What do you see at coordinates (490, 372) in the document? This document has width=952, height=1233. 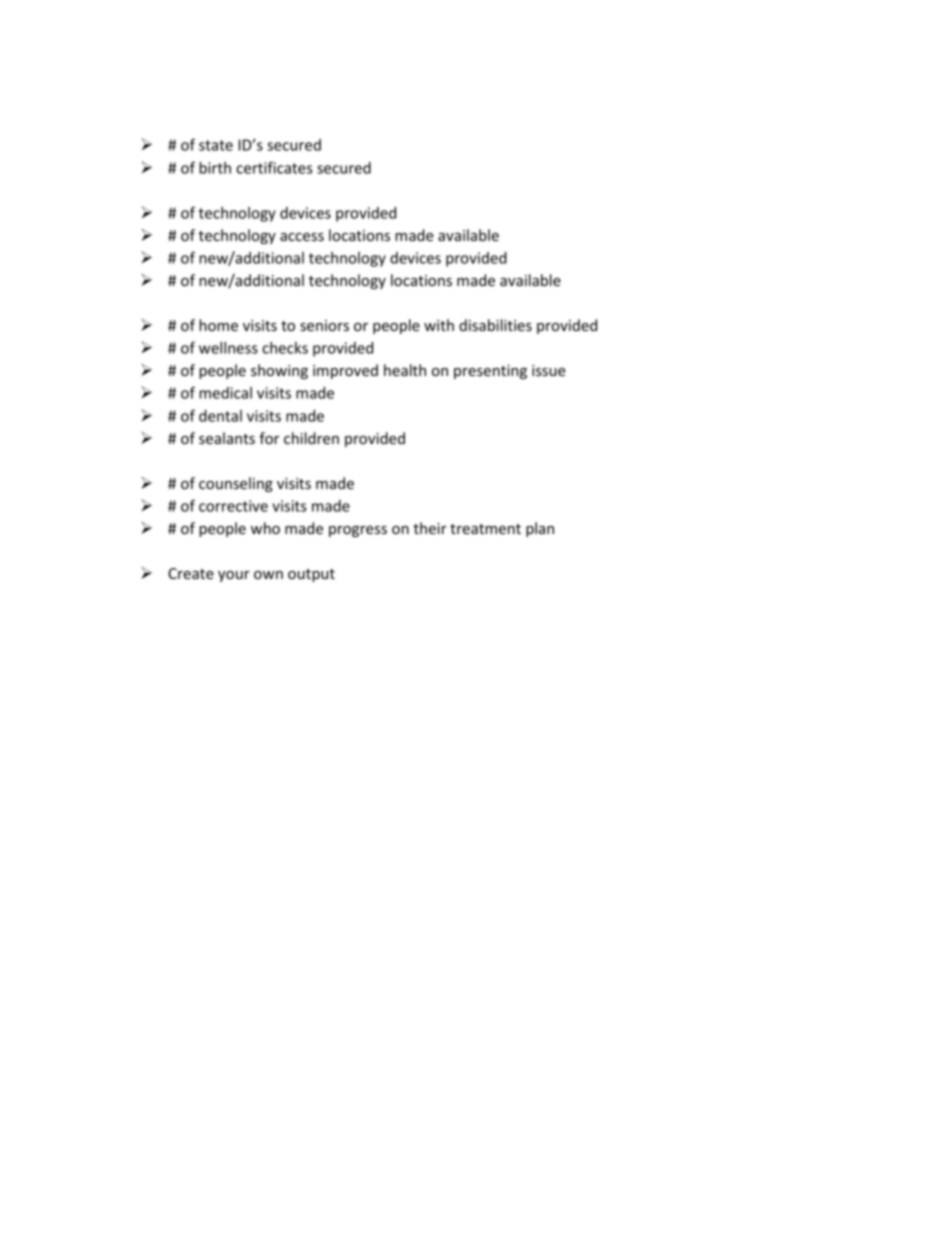 I see `presenting` at bounding box center [490, 372].
